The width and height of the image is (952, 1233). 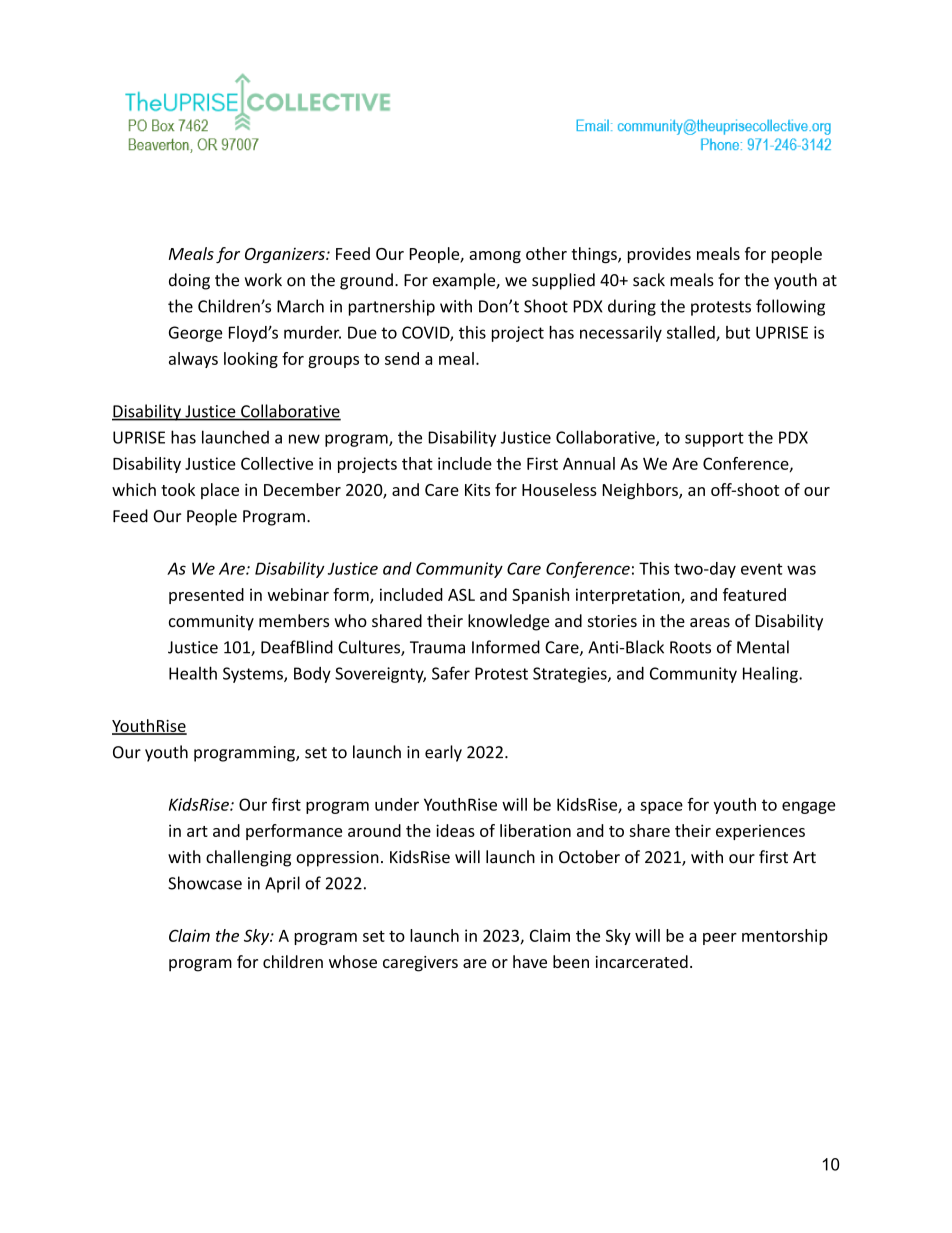 I want to click on provides, so click(x=659, y=255).
